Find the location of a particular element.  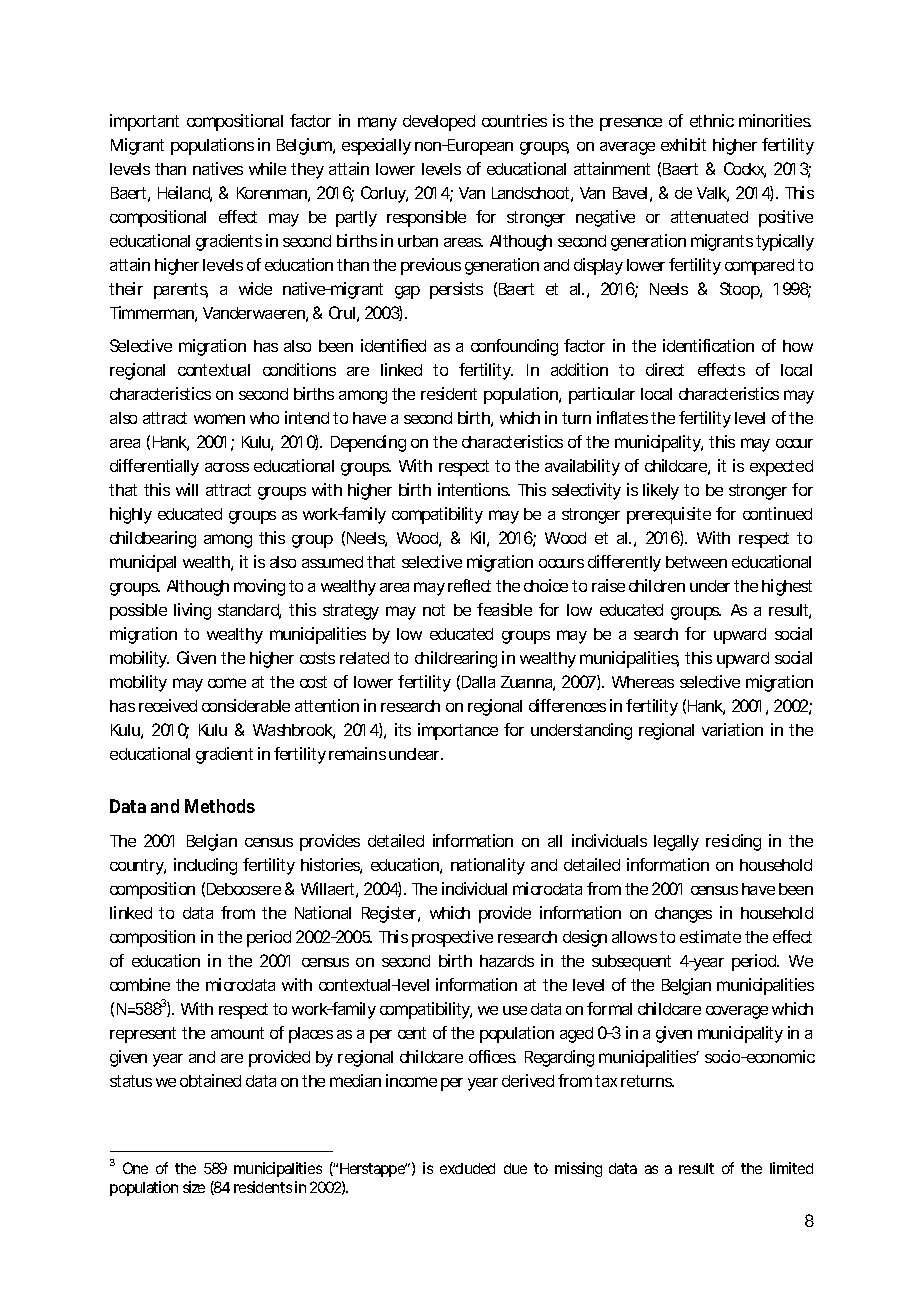

including is located at coordinates (205, 866).
